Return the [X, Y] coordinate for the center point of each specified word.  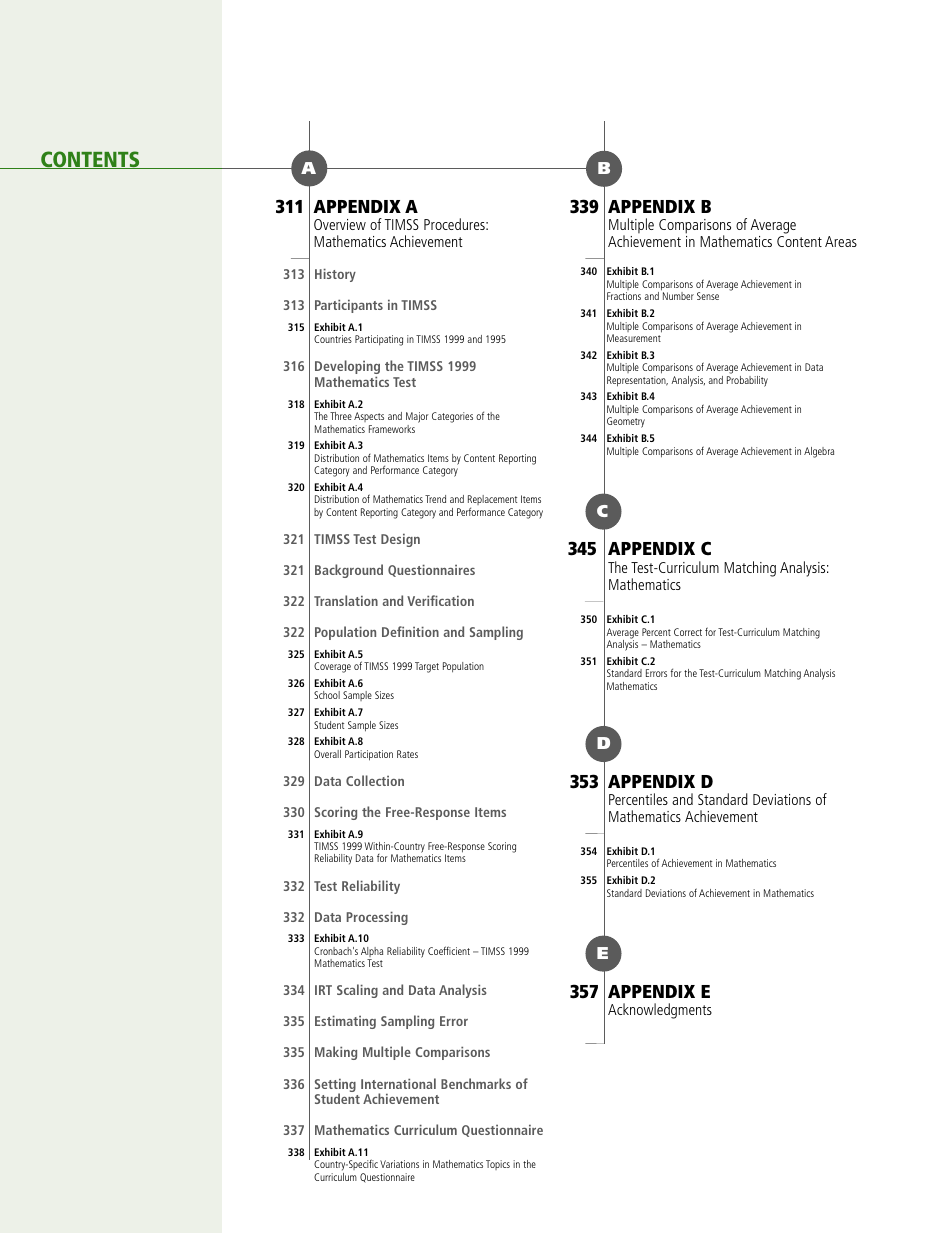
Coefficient [449, 950]
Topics [498, 1165]
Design [400, 540]
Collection [375, 780]
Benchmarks [476, 1083]
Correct [688, 632]
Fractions [624, 296]
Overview [340, 224]
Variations [399, 1164]
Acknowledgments [660, 1011]
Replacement [492, 502]
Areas [841, 241]
